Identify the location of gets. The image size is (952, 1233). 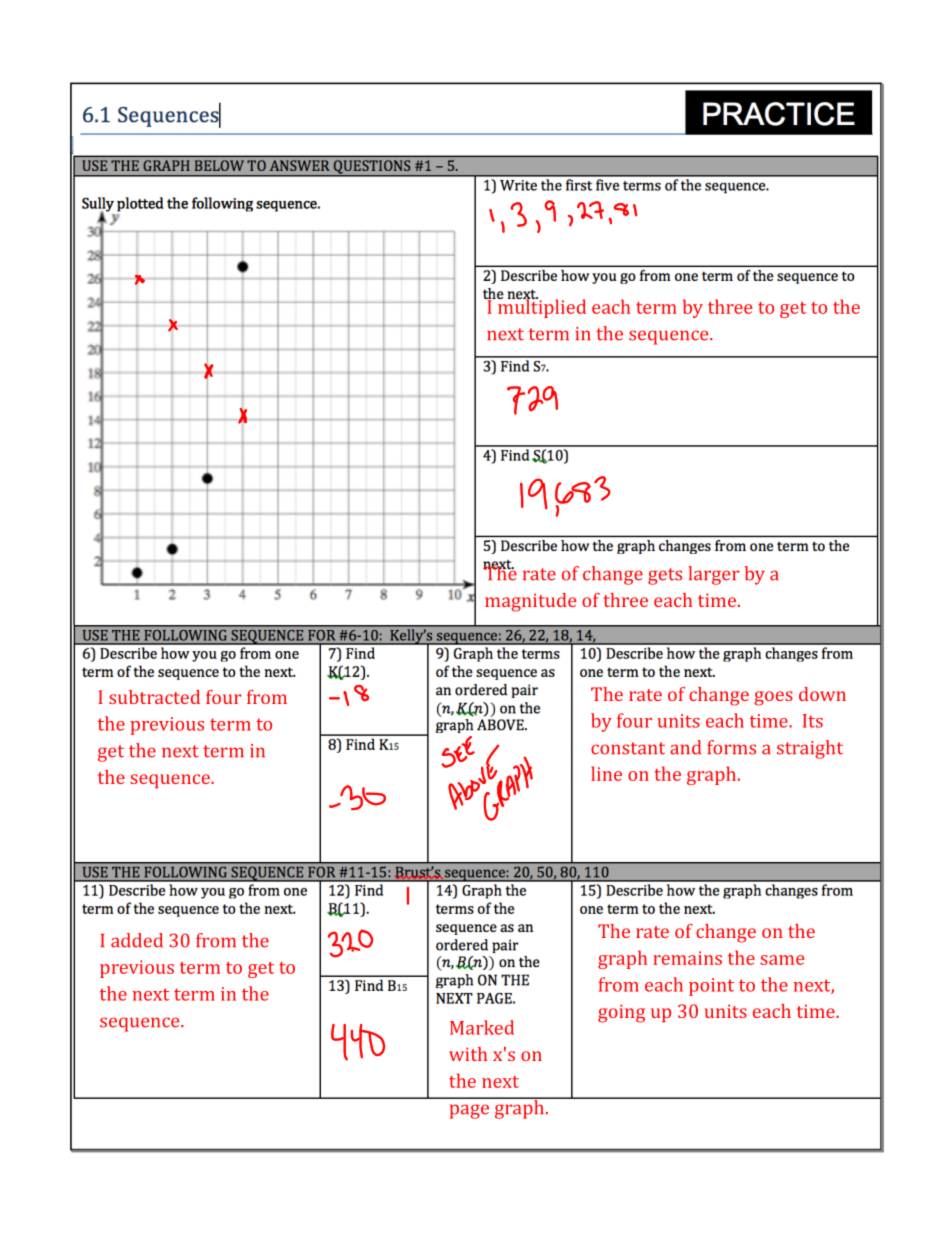
(665, 576).
